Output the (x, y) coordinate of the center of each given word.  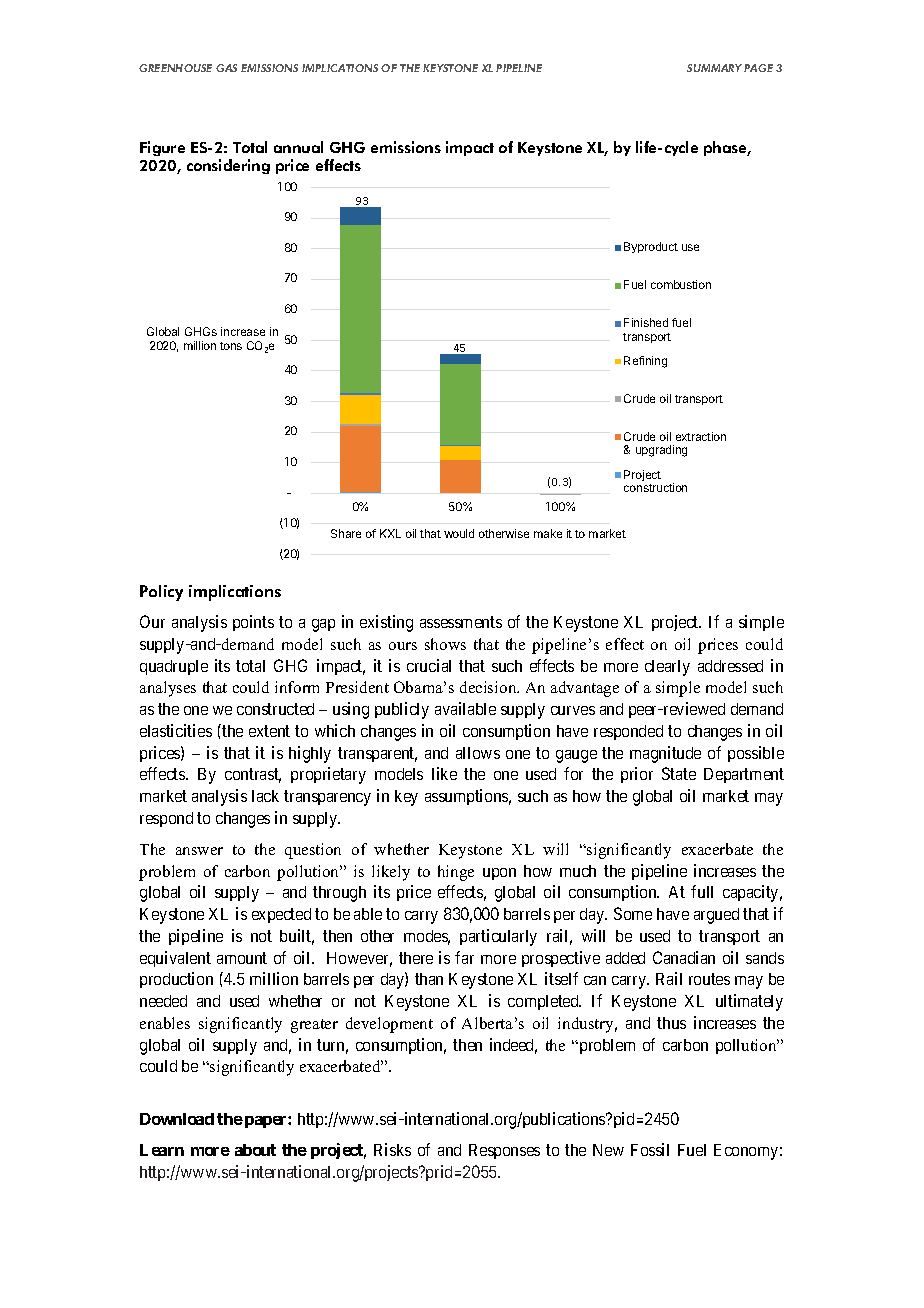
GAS (226, 68)
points (253, 623)
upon (499, 874)
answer (199, 851)
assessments (461, 622)
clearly (667, 668)
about (255, 1150)
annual (298, 147)
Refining (645, 362)
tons (231, 346)
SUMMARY (714, 68)
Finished (646, 322)
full (702, 891)
